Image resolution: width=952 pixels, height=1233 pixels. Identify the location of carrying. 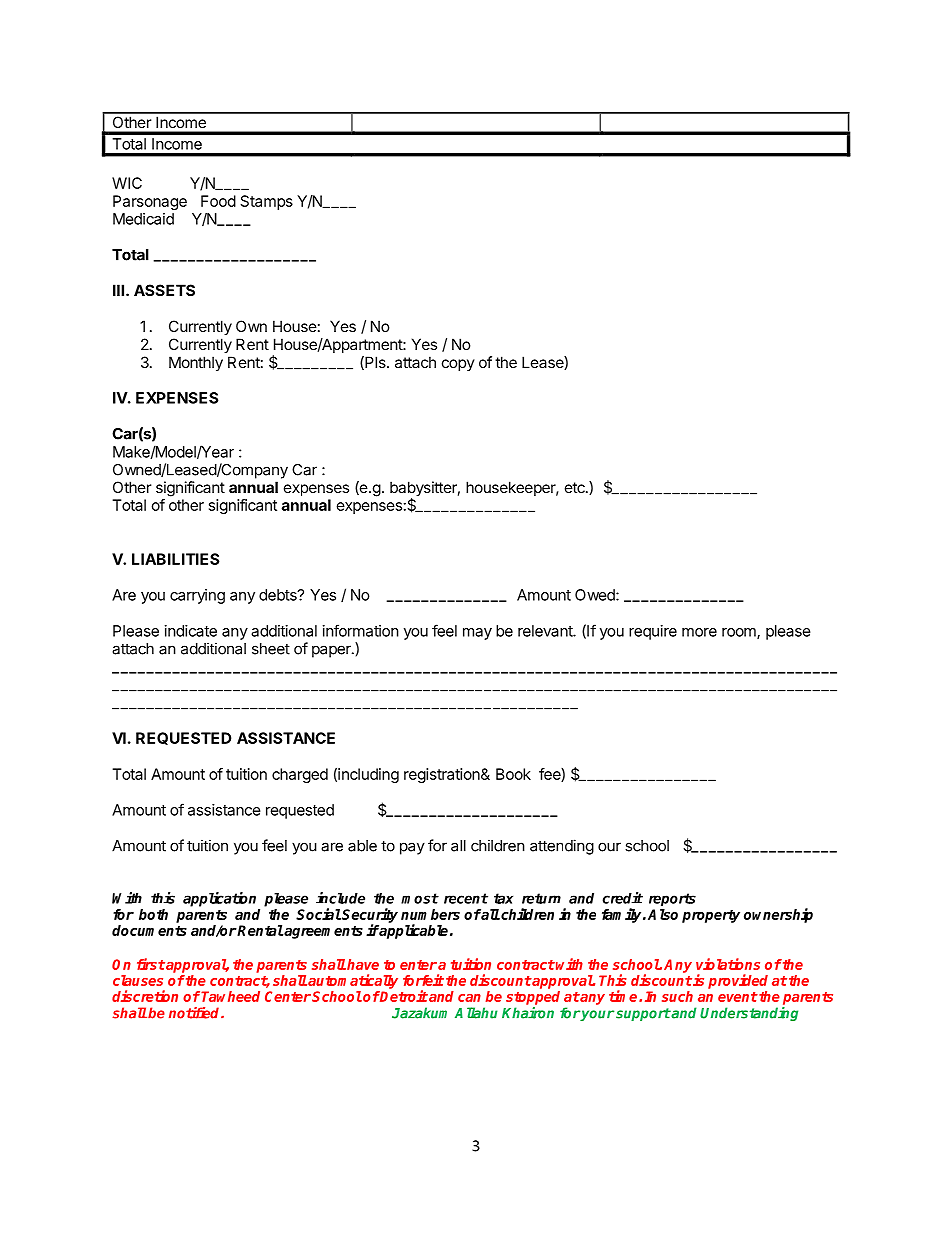
(197, 596).
